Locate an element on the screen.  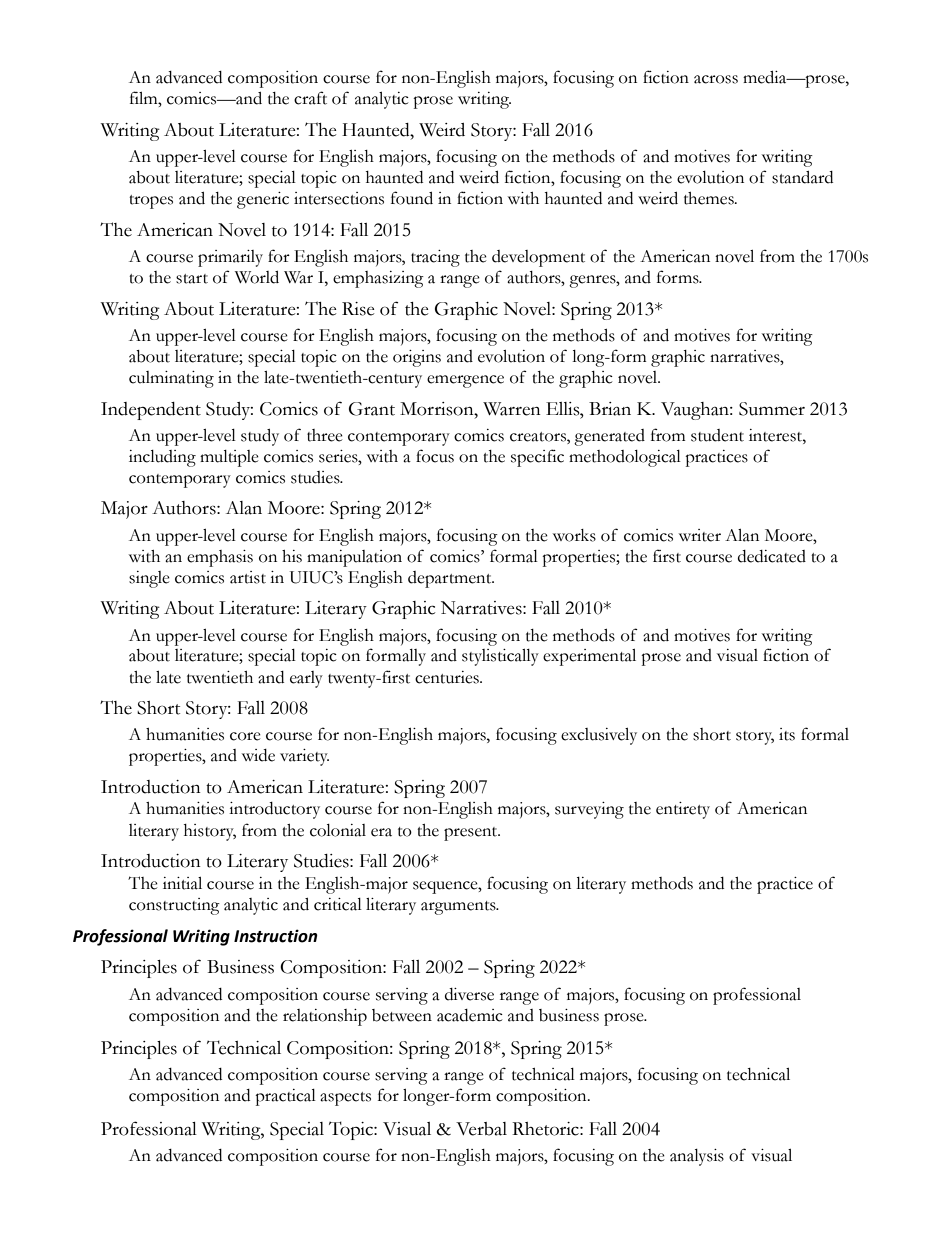
found is located at coordinates (412, 198).
